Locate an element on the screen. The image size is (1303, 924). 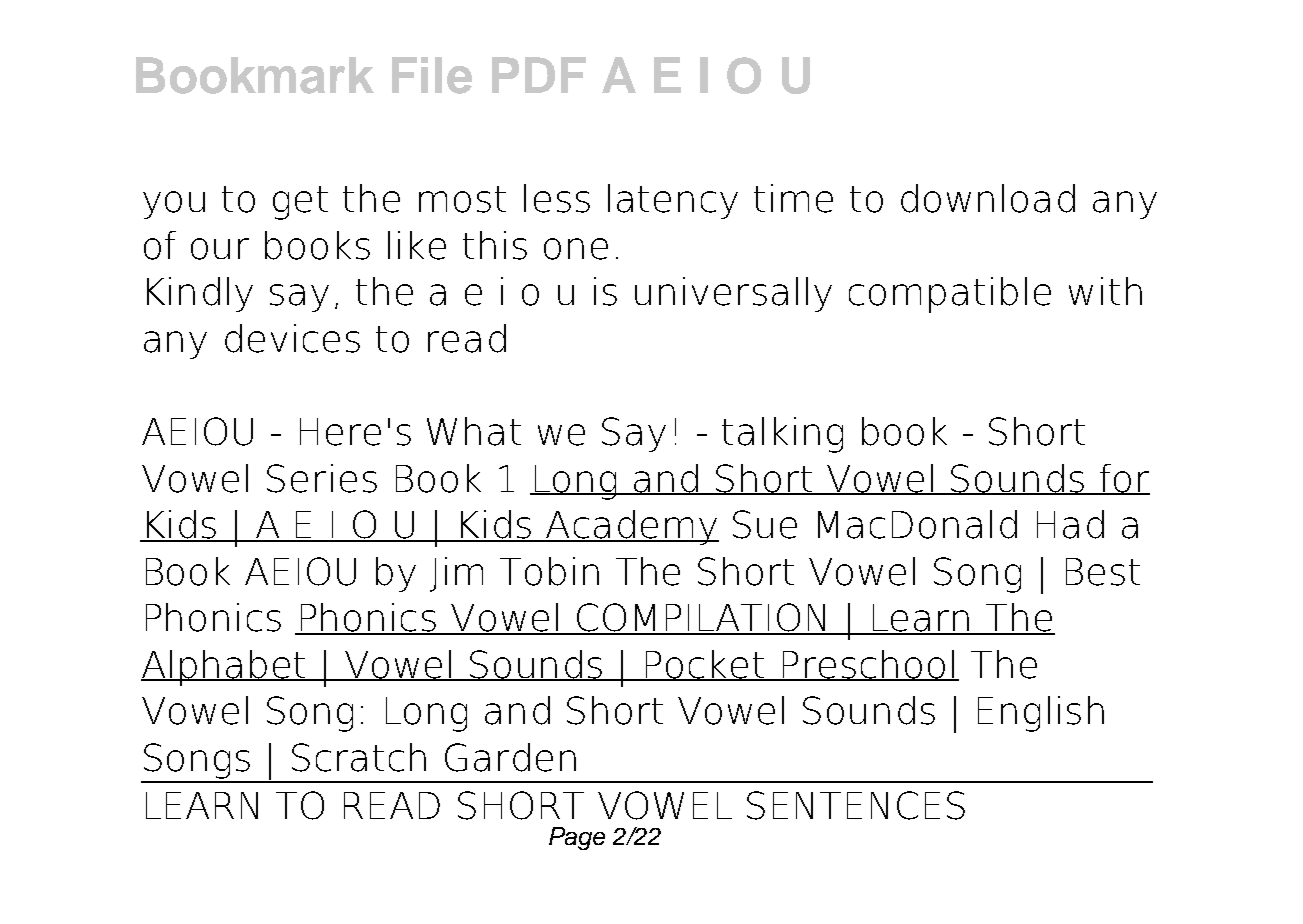
Page is located at coordinates (577, 838).
